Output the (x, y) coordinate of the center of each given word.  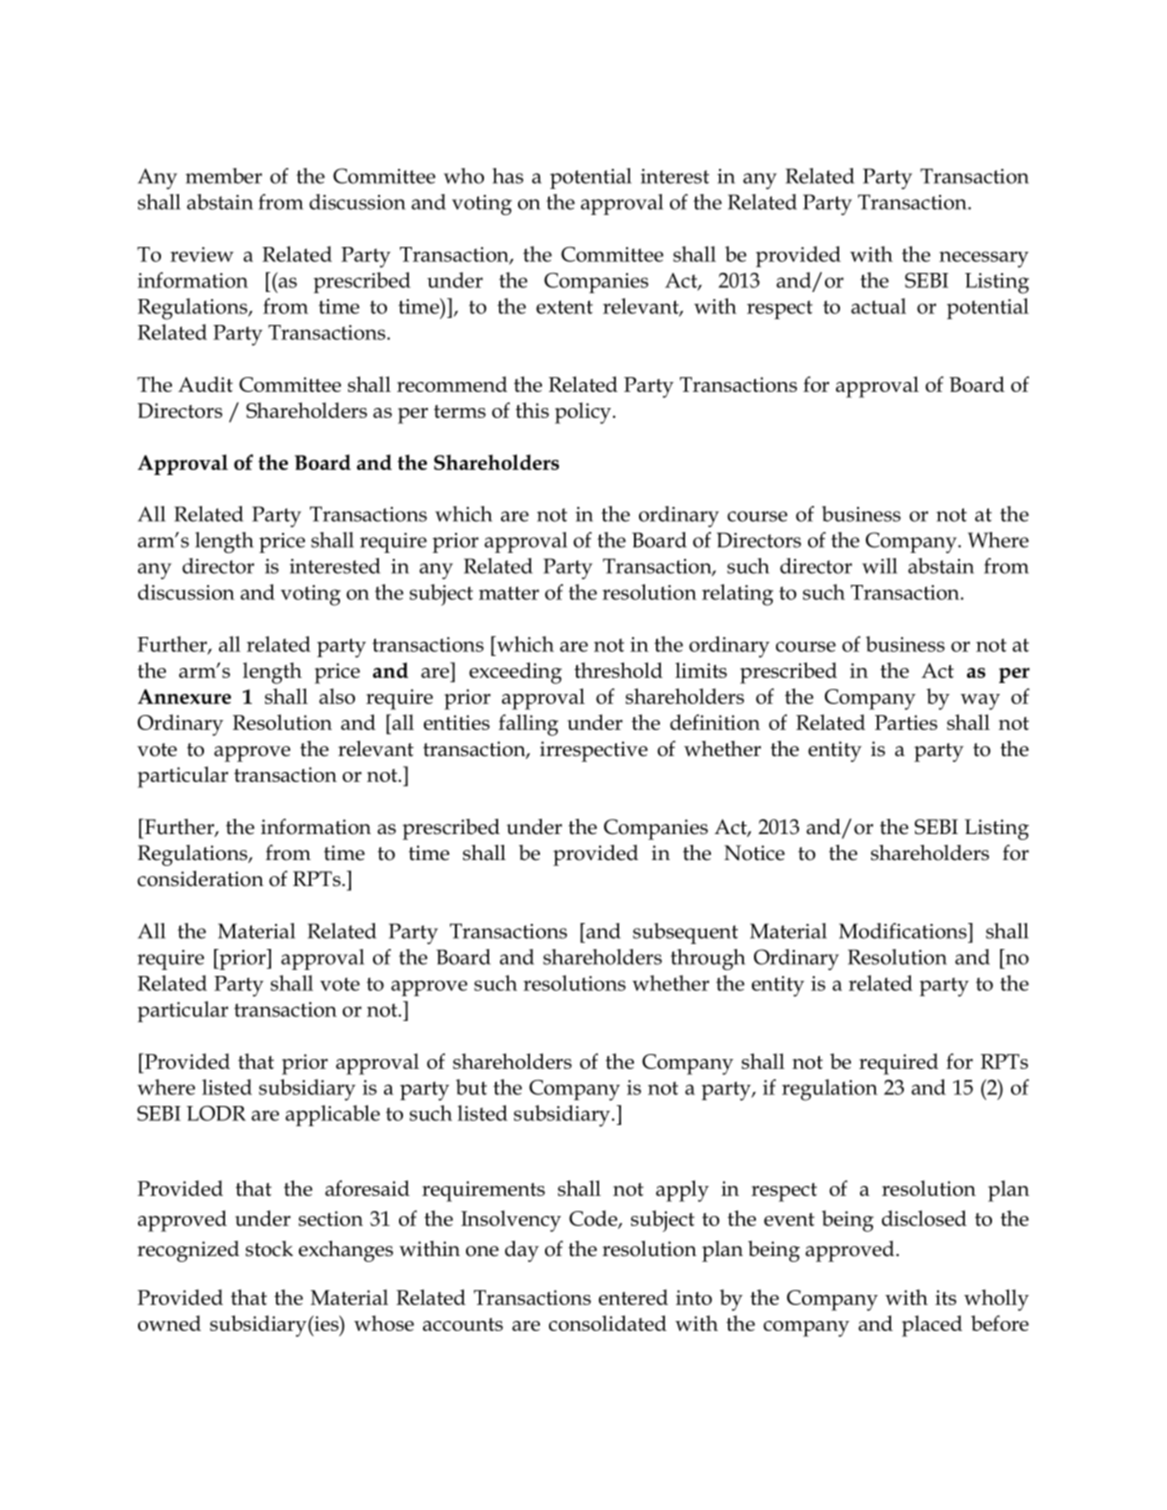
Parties (906, 722)
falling (528, 725)
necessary (984, 259)
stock (269, 1249)
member (224, 176)
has (508, 176)
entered (633, 1297)
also (337, 696)
